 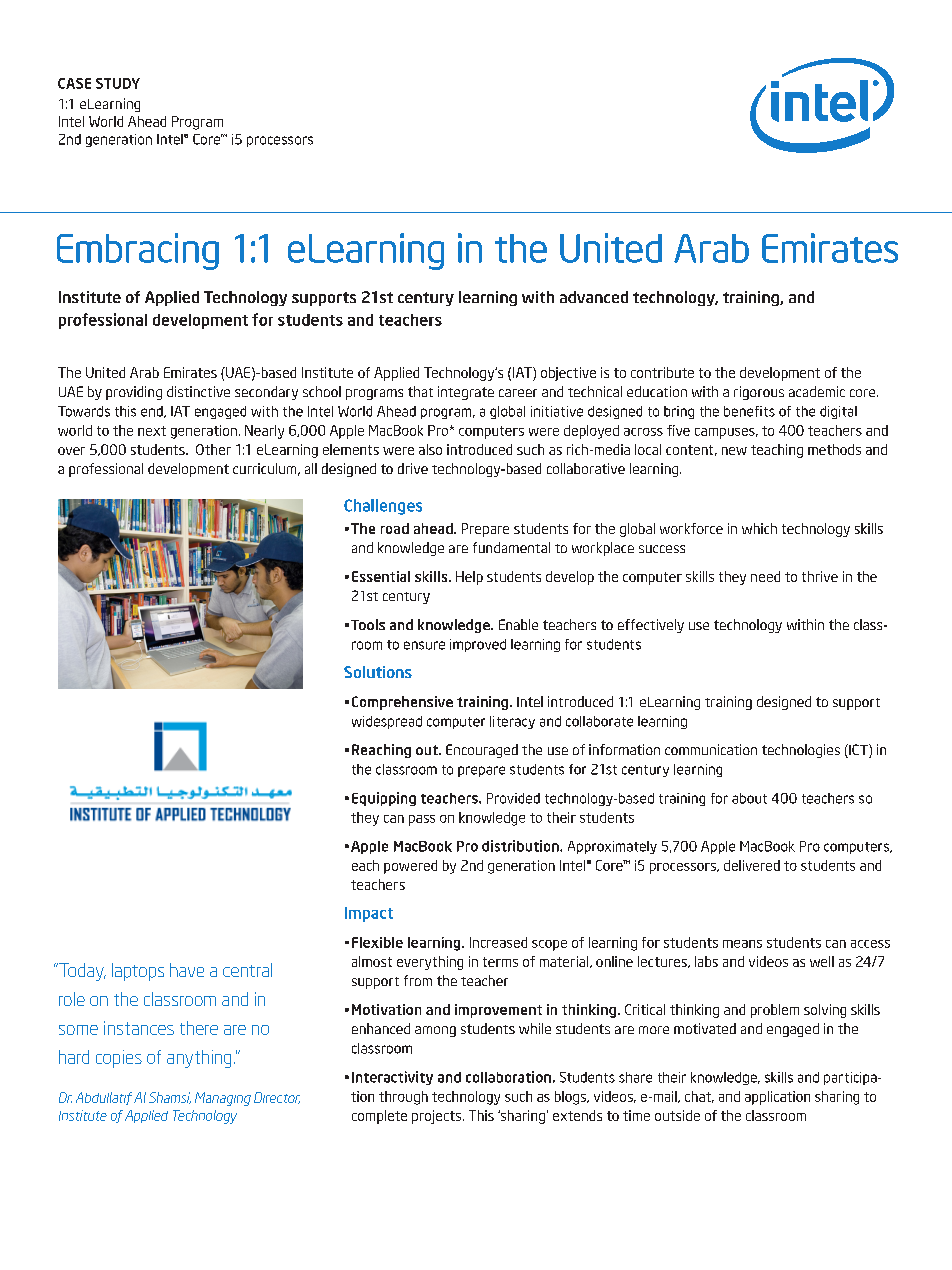 I want to click on This, so click(x=481, y=1115).
